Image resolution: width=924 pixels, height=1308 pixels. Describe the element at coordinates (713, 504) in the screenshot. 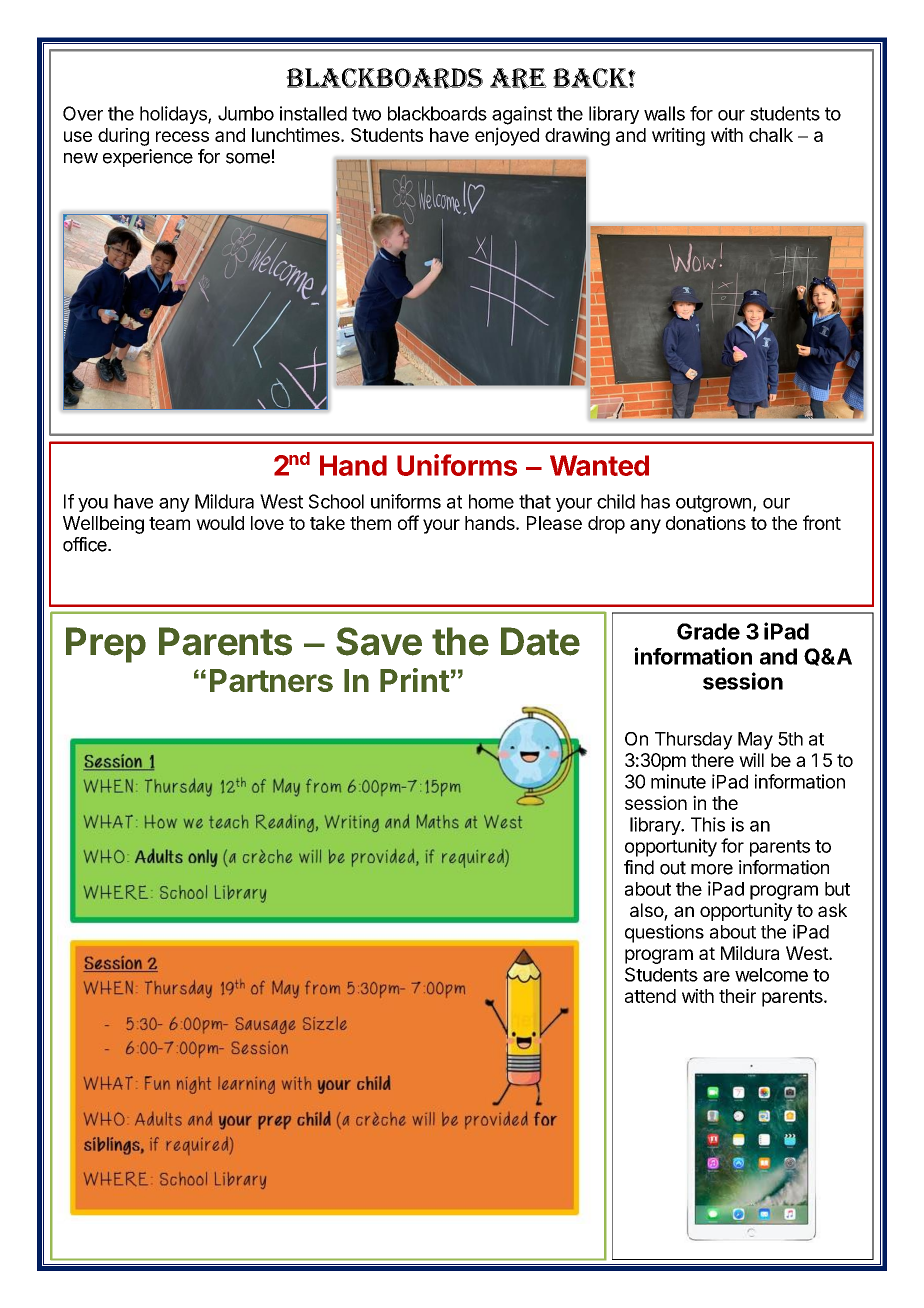

I see `outgrown` at that location.
